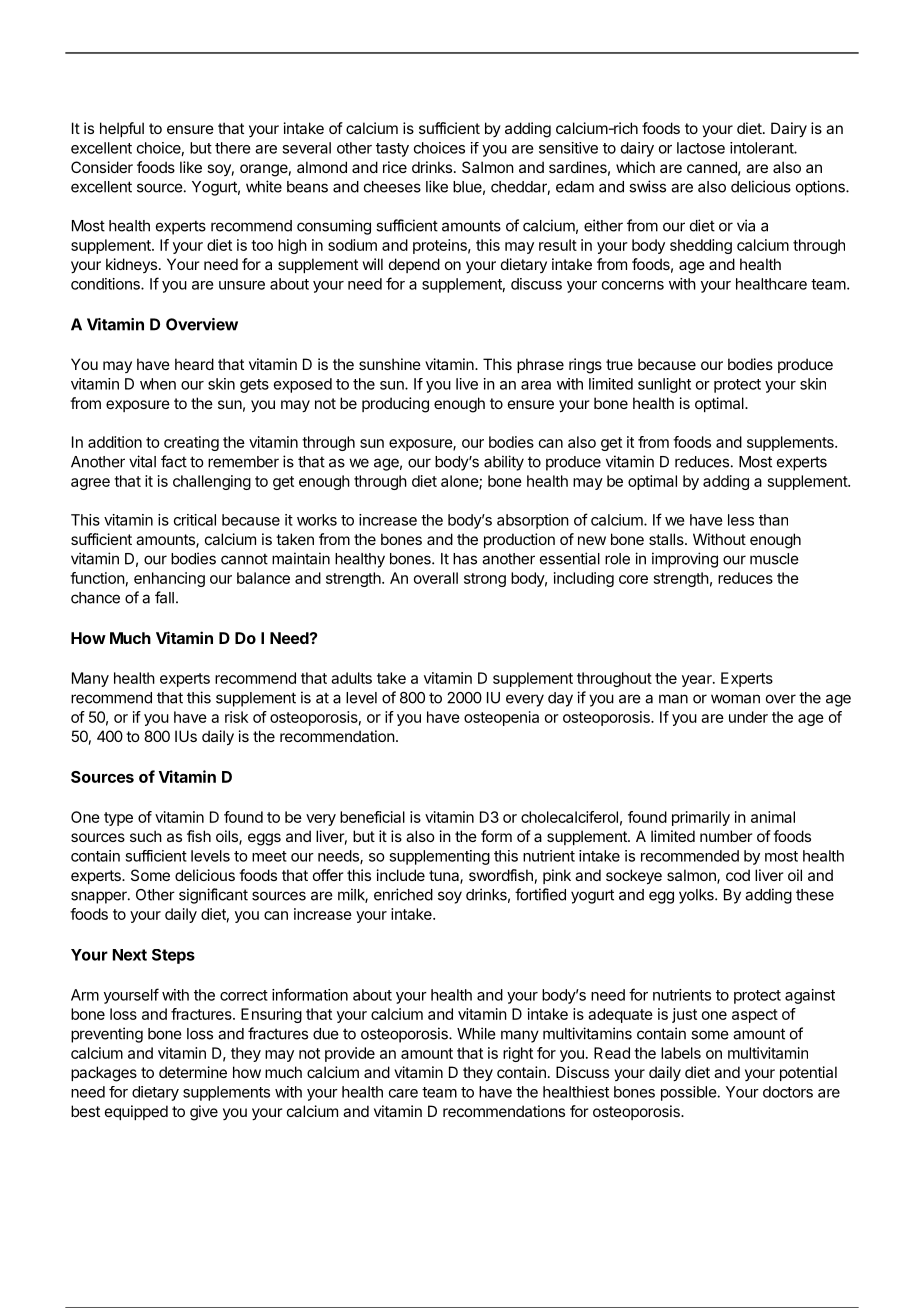 The width and height of the image is (924, 1308). Describe the element at coordinates (701, 148) in the image. I see `lactose` at that location.
